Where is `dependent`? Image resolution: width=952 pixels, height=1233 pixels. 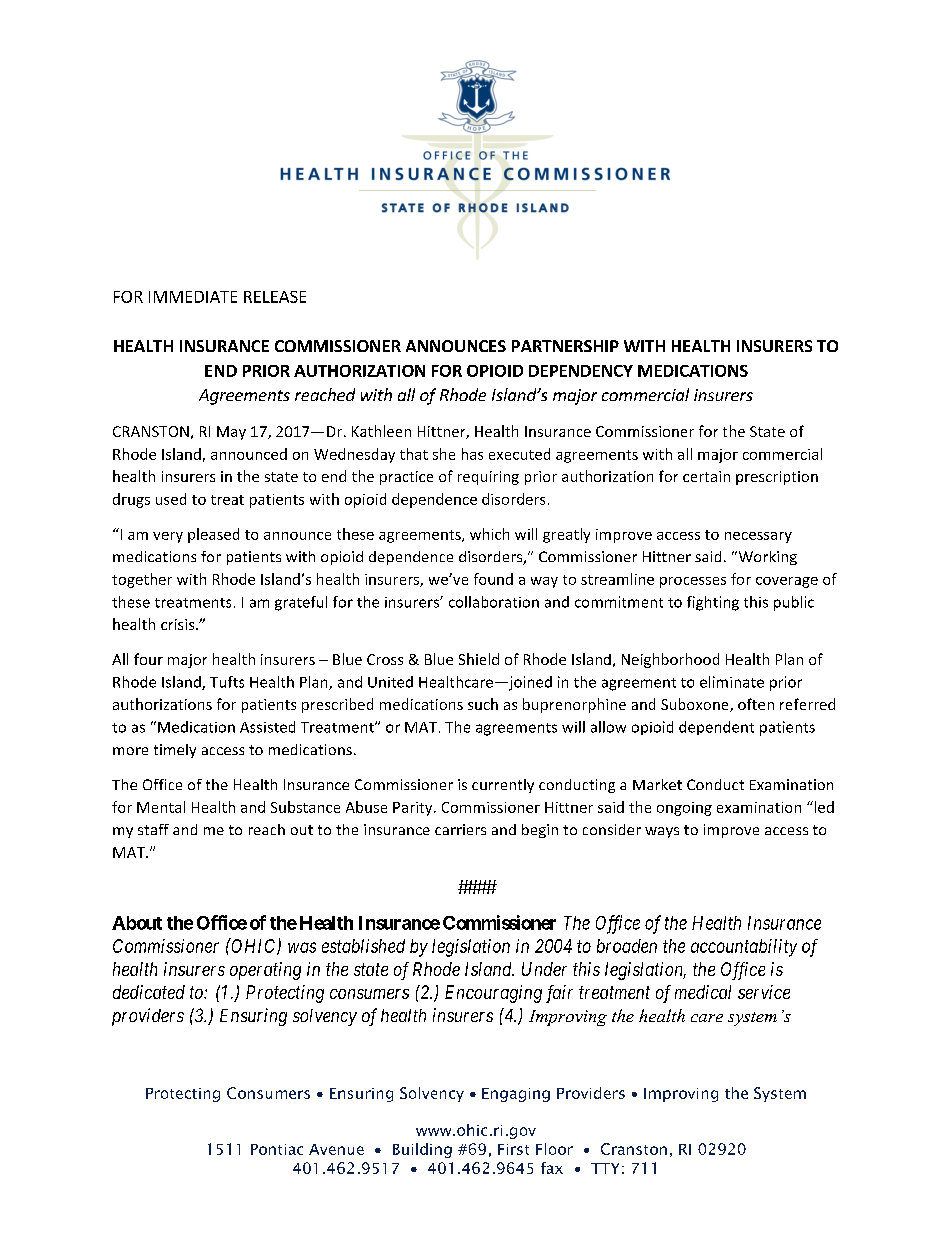
dependent is located at coordinates (716, 728).
